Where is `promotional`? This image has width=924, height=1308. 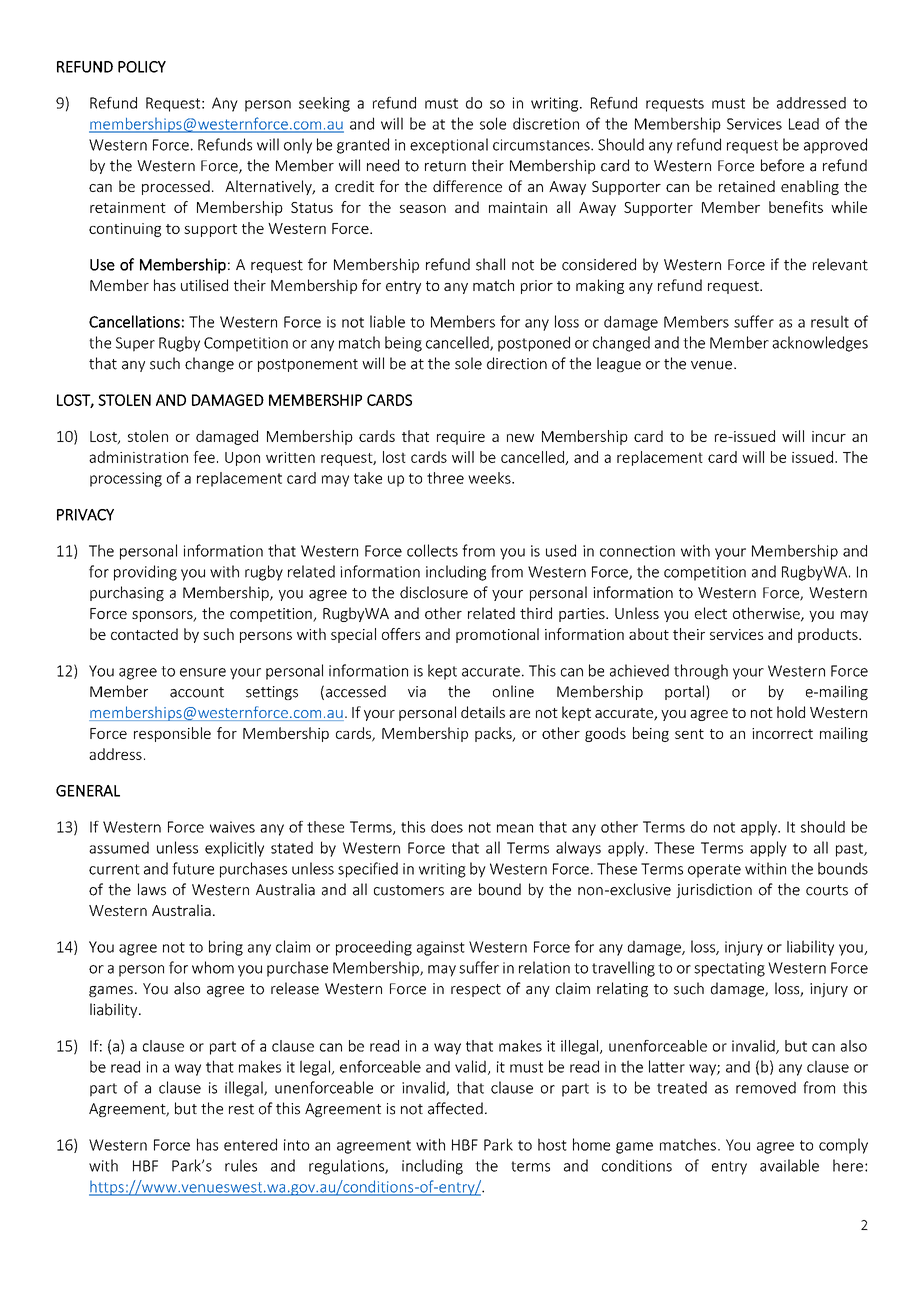
promotional is located at coordinates (497, 635).
